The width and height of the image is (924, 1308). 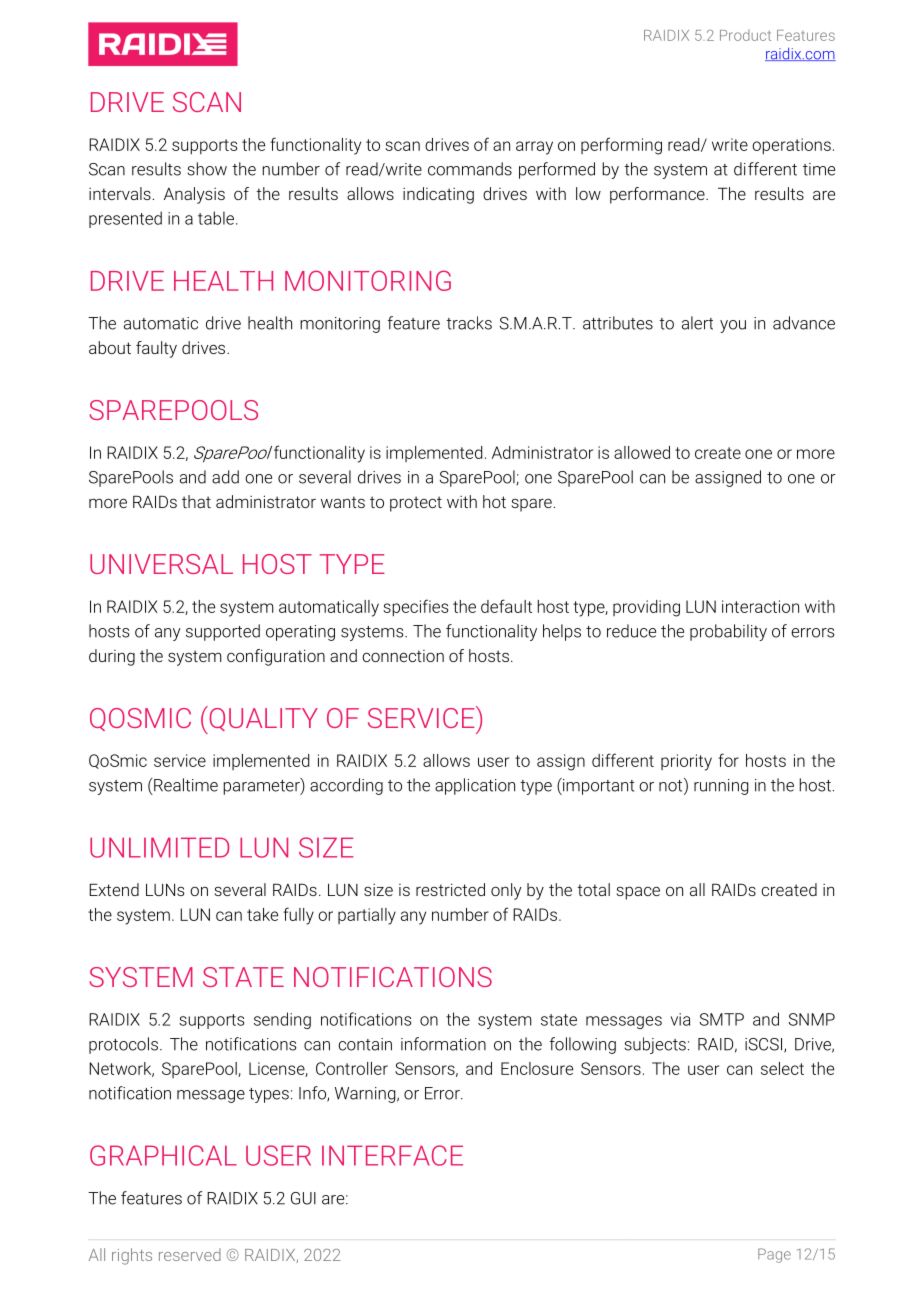 What do you see at coordinates (728, 632) in the image?
I see `probability` at bounding box center [728, 632].
